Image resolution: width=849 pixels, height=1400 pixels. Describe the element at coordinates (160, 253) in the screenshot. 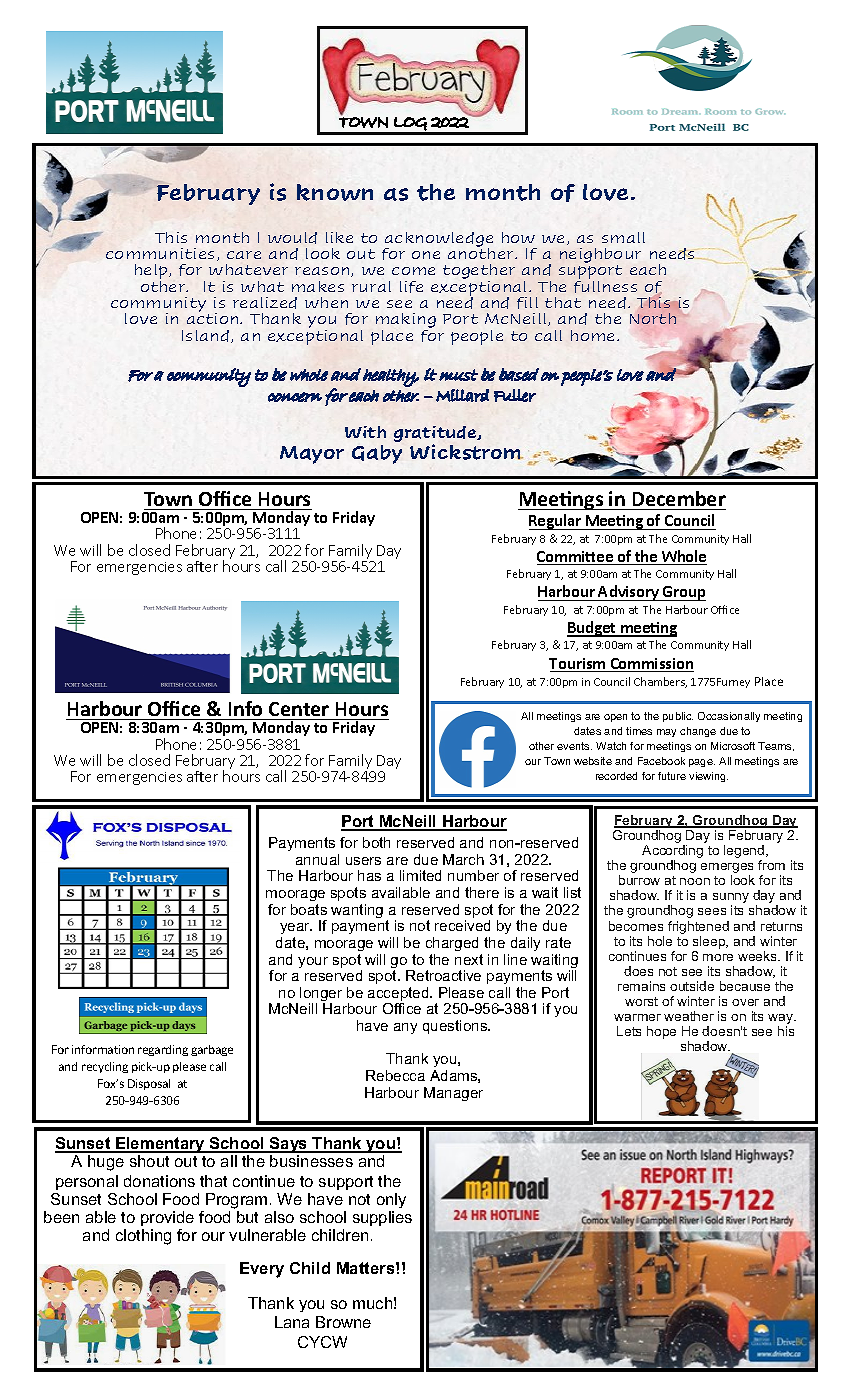

I see `communities` at that location.
